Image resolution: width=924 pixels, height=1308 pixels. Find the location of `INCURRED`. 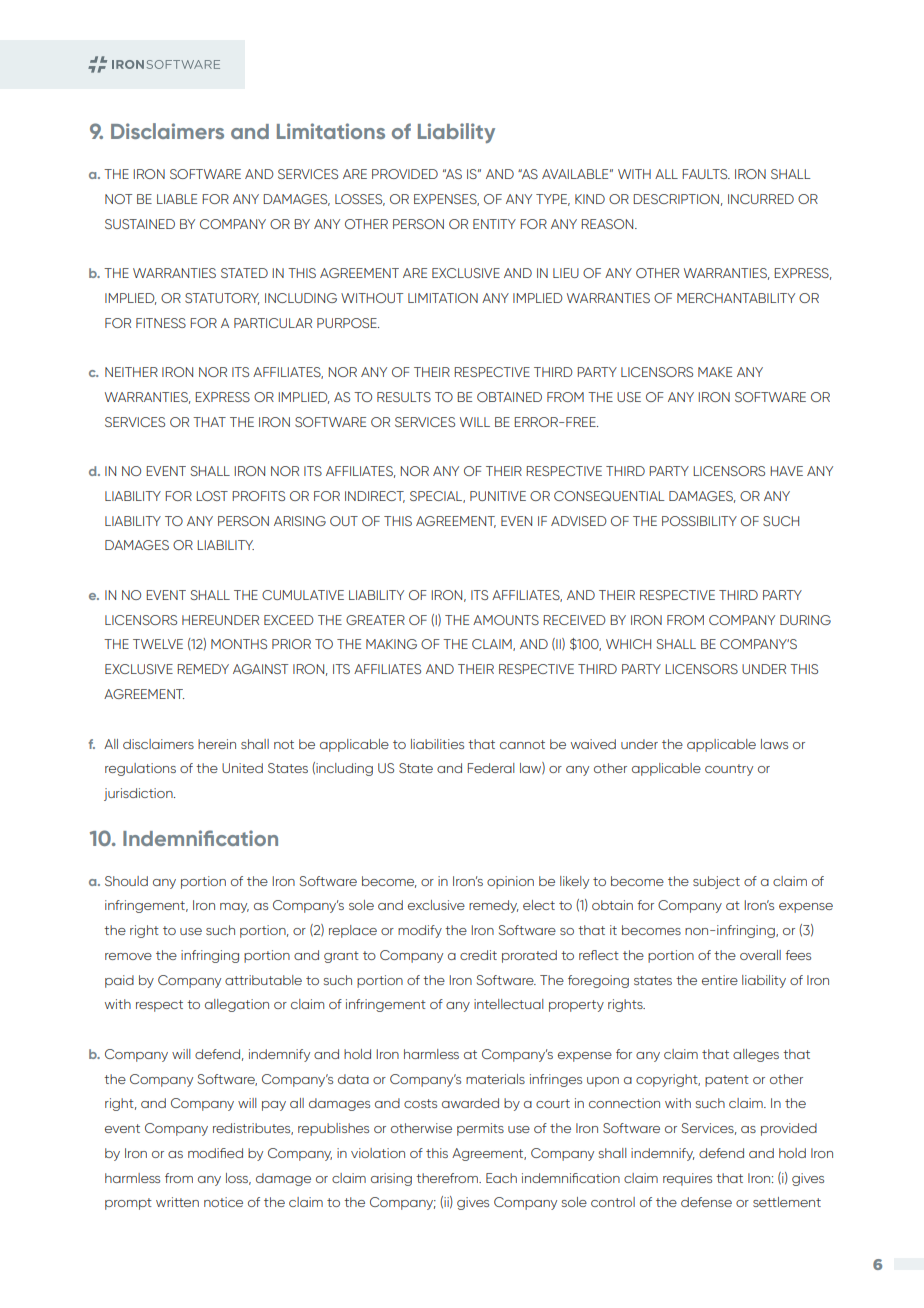

INCURRED is located at coordinates (761, 199).
